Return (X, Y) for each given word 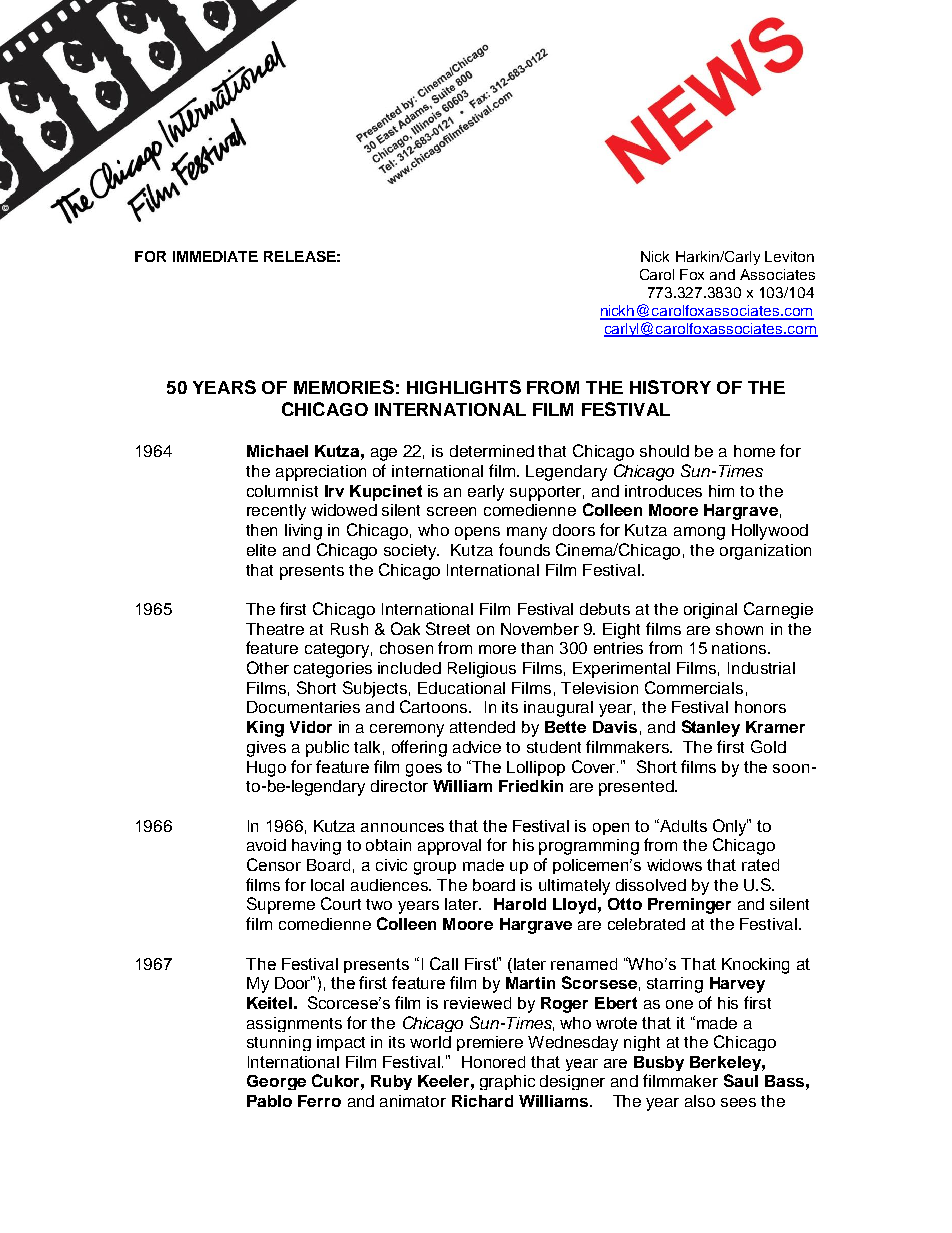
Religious (482, 670)
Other (268, 667)
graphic (507, 1082)
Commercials (694, 687)
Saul (741, 1080)
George (276, 1082)
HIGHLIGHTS (464, 387)
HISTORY (670, 387)
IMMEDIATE (215, 256)
